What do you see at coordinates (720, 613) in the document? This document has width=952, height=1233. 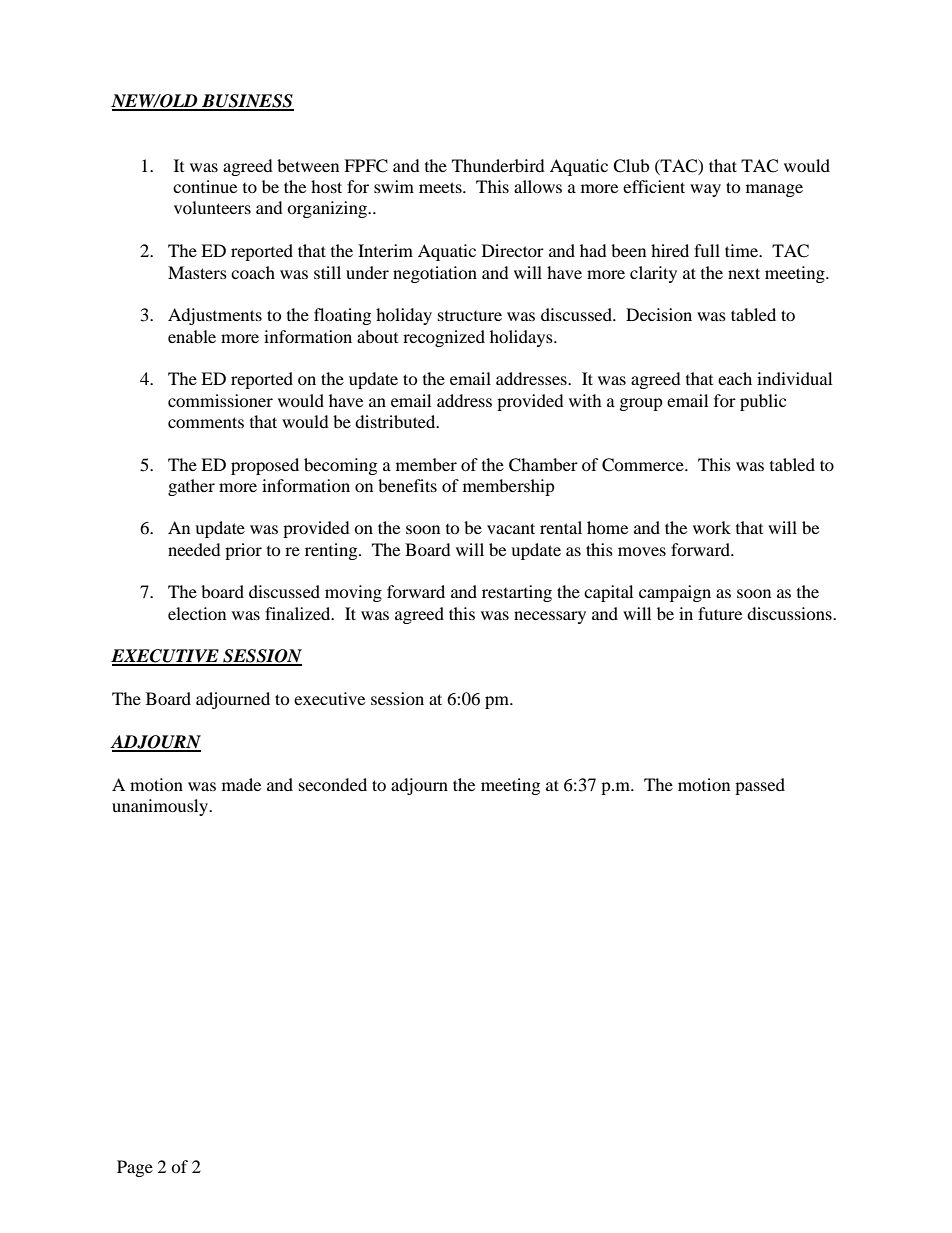 I see `future` at bounding box center [720, 613].
